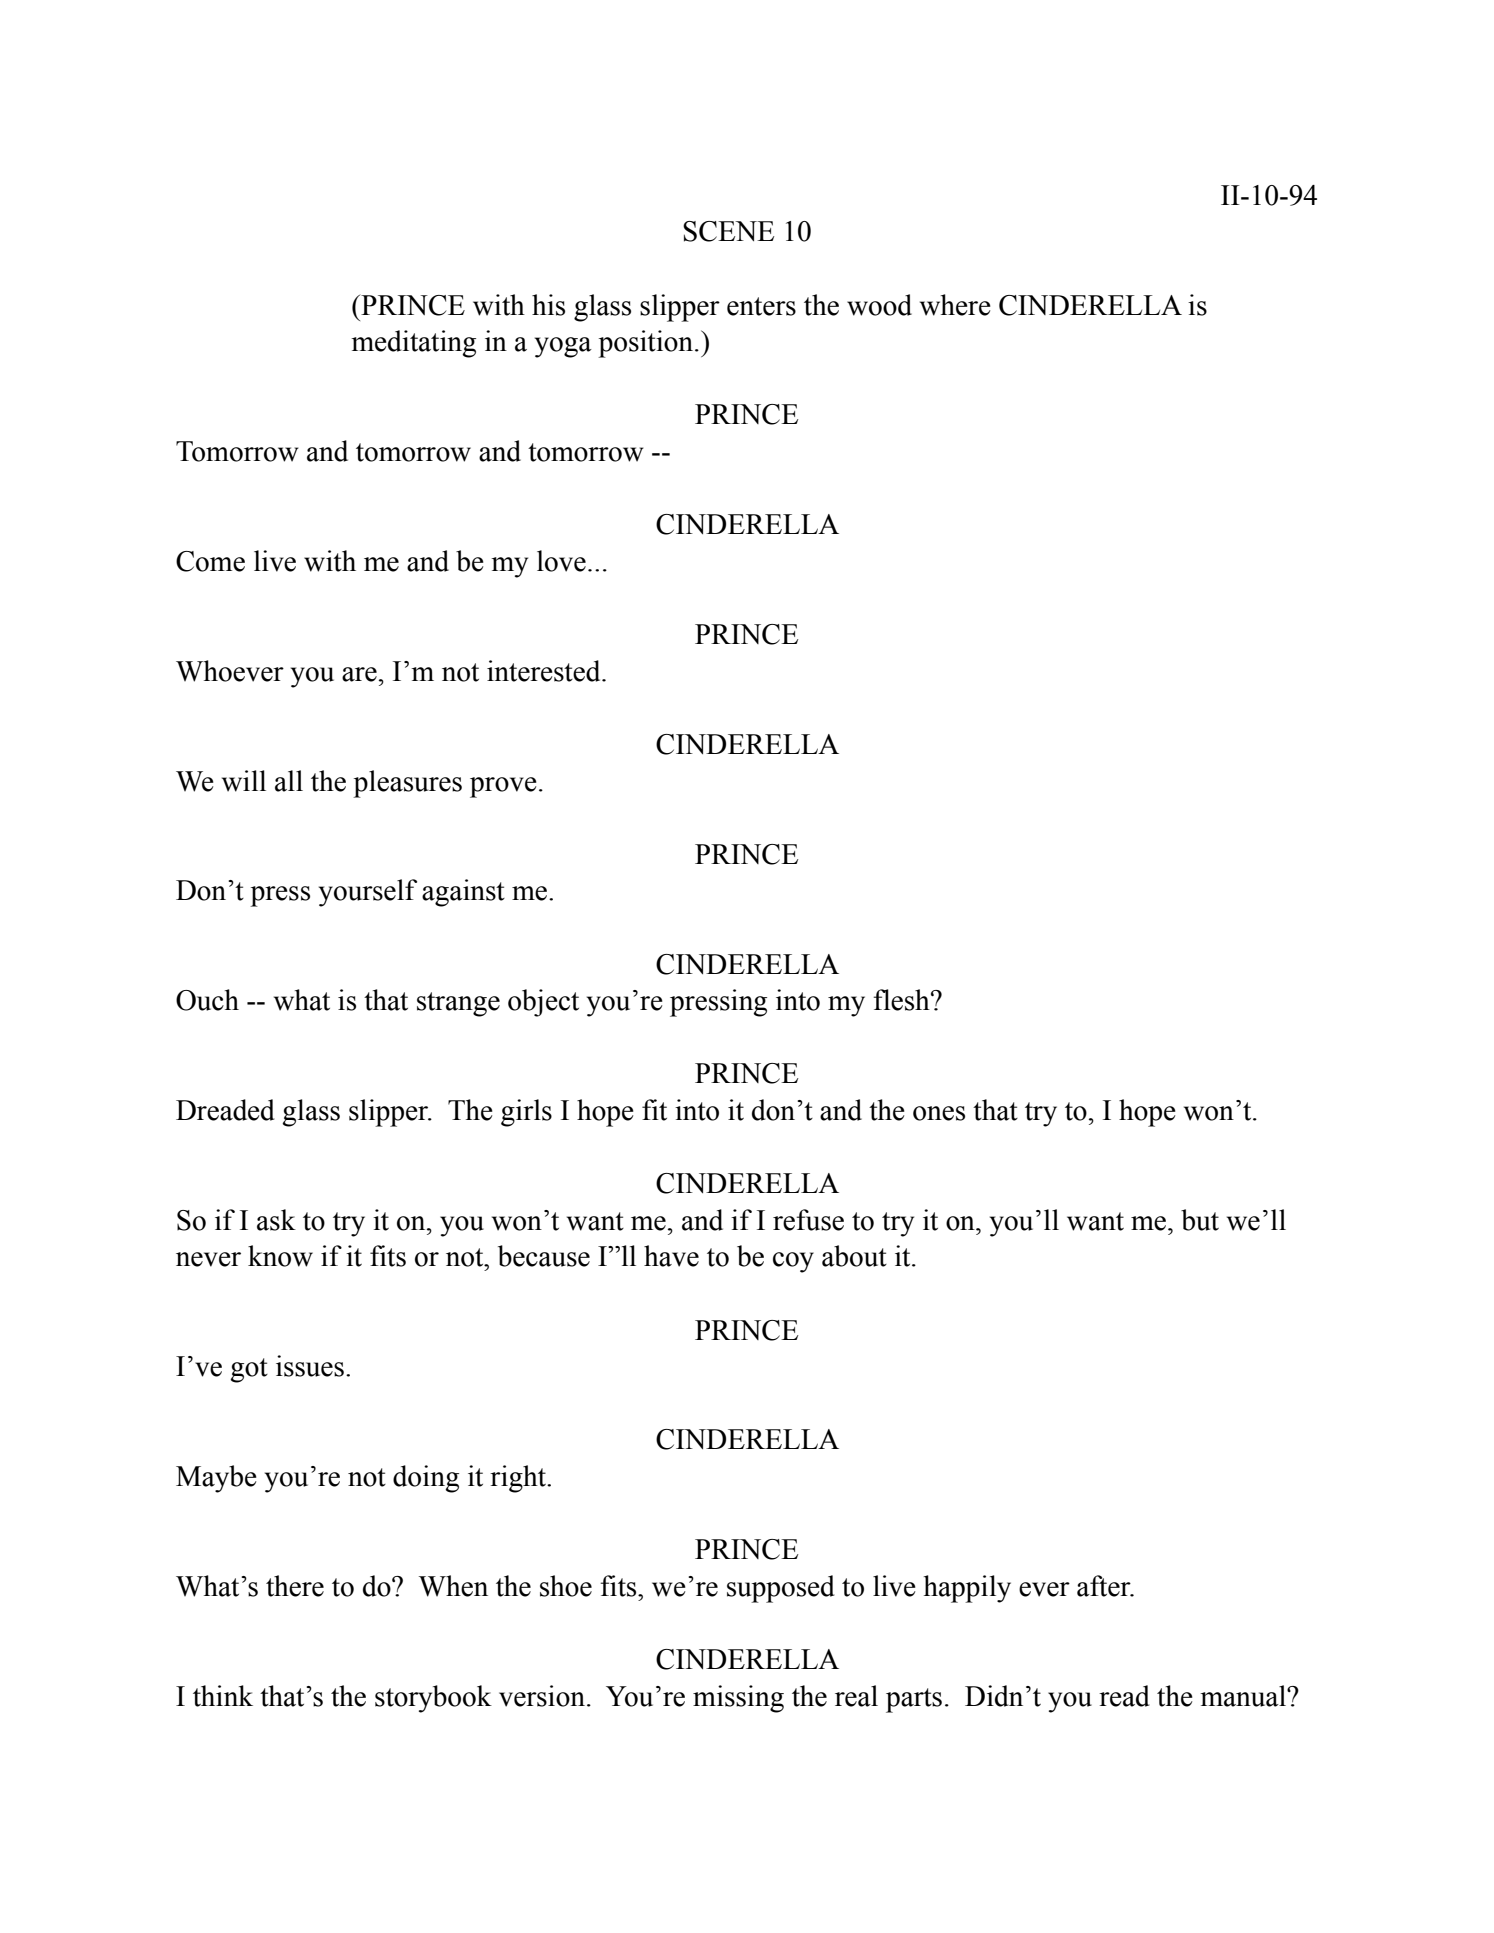 The width and height of the image is (1494, 1933). What do you see at coordinates (939, 1113) in the image?
I see `ones` at bounding box center [939, 1113].
